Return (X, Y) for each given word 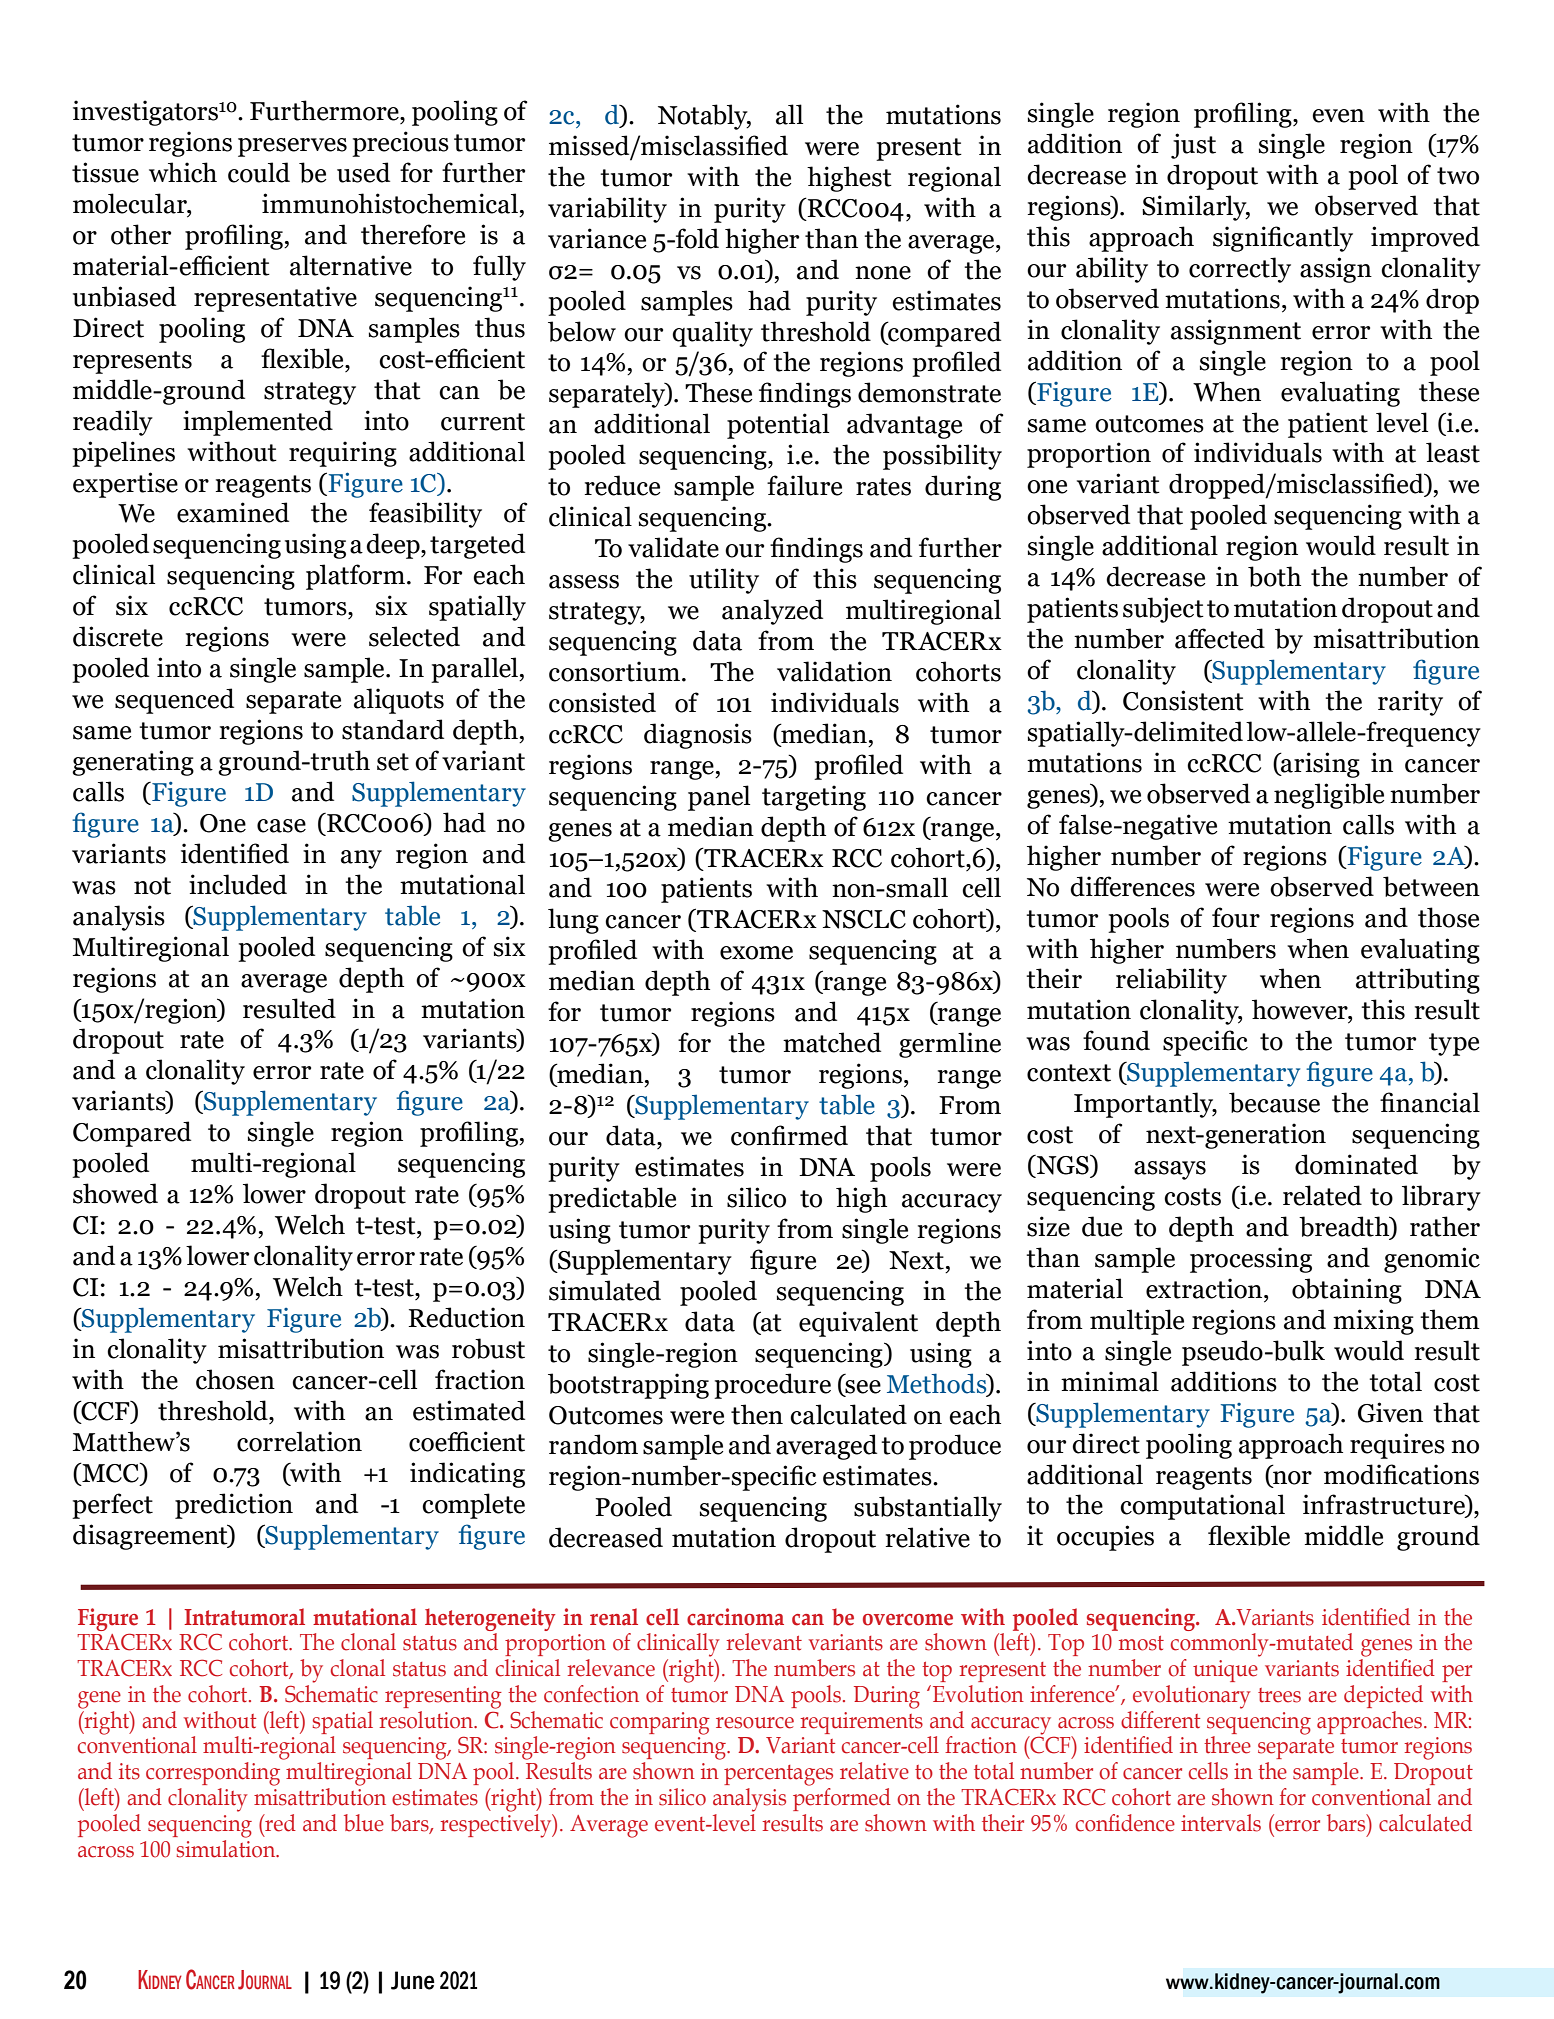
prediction (234, 1506)
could (259, 172)
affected (1220, 638)
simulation (227, 1847)
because (1274, 1102)
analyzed (772, 612)
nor (1292, 1478)
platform (357, 577)
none (883, 273)
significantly (1283, 239)
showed (115, 1193)
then (757, 1414)
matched (832, 1042)
